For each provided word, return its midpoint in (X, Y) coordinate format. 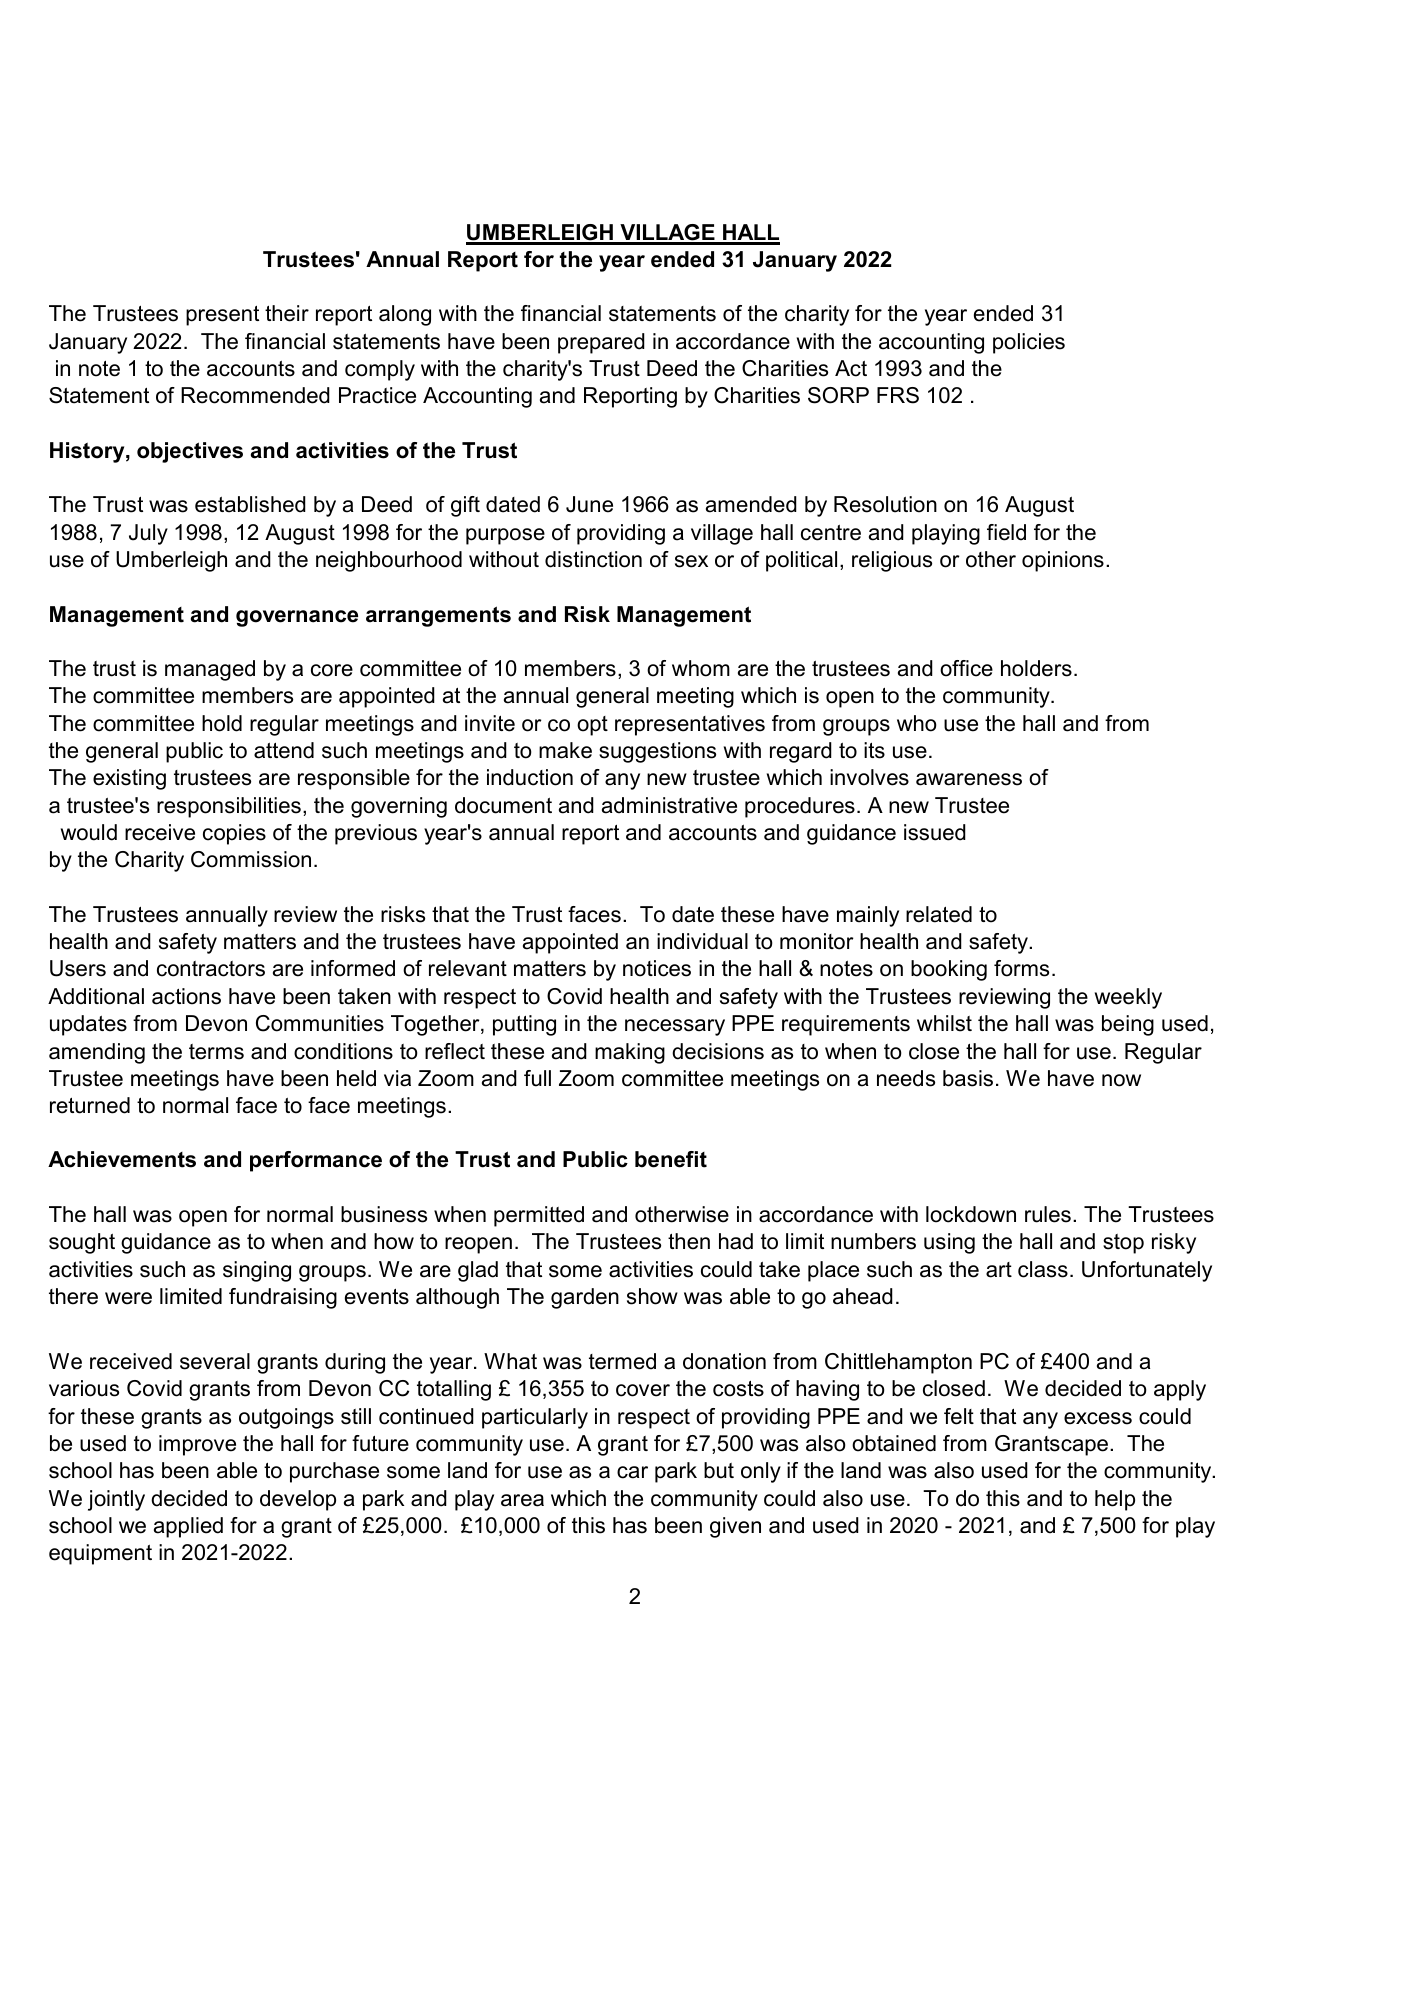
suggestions (657, 752)
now (1121, 1080)
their (287, 313)
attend (284, 750)
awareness (969, 779)
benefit (671, 1159)
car (632, 1472)
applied (188, 1527)
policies (1029, 343)
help (1115, 1500)
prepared (601, 343)
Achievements (122, 1159)
